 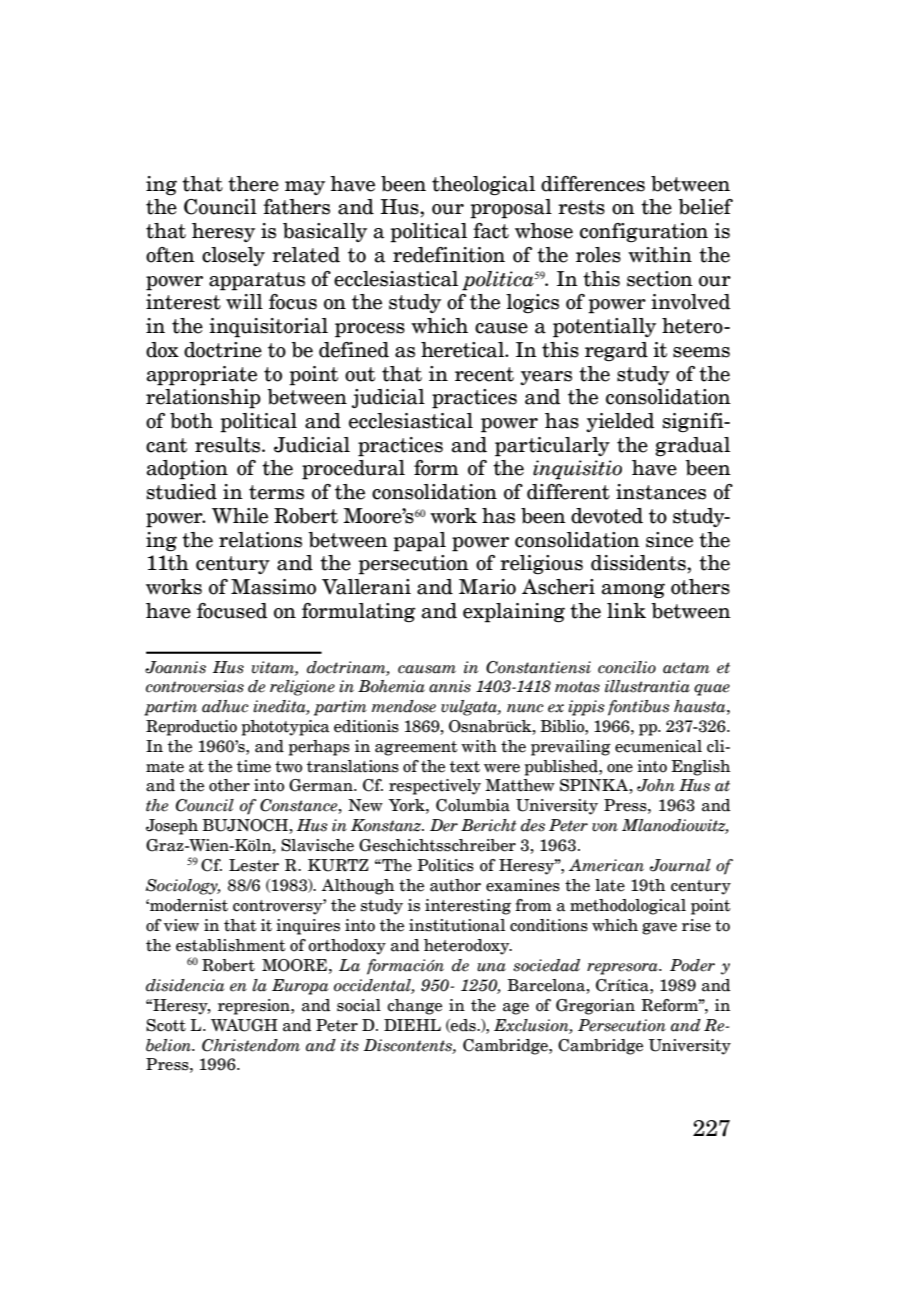 I want to click on there, so click(x=253, y=184).
